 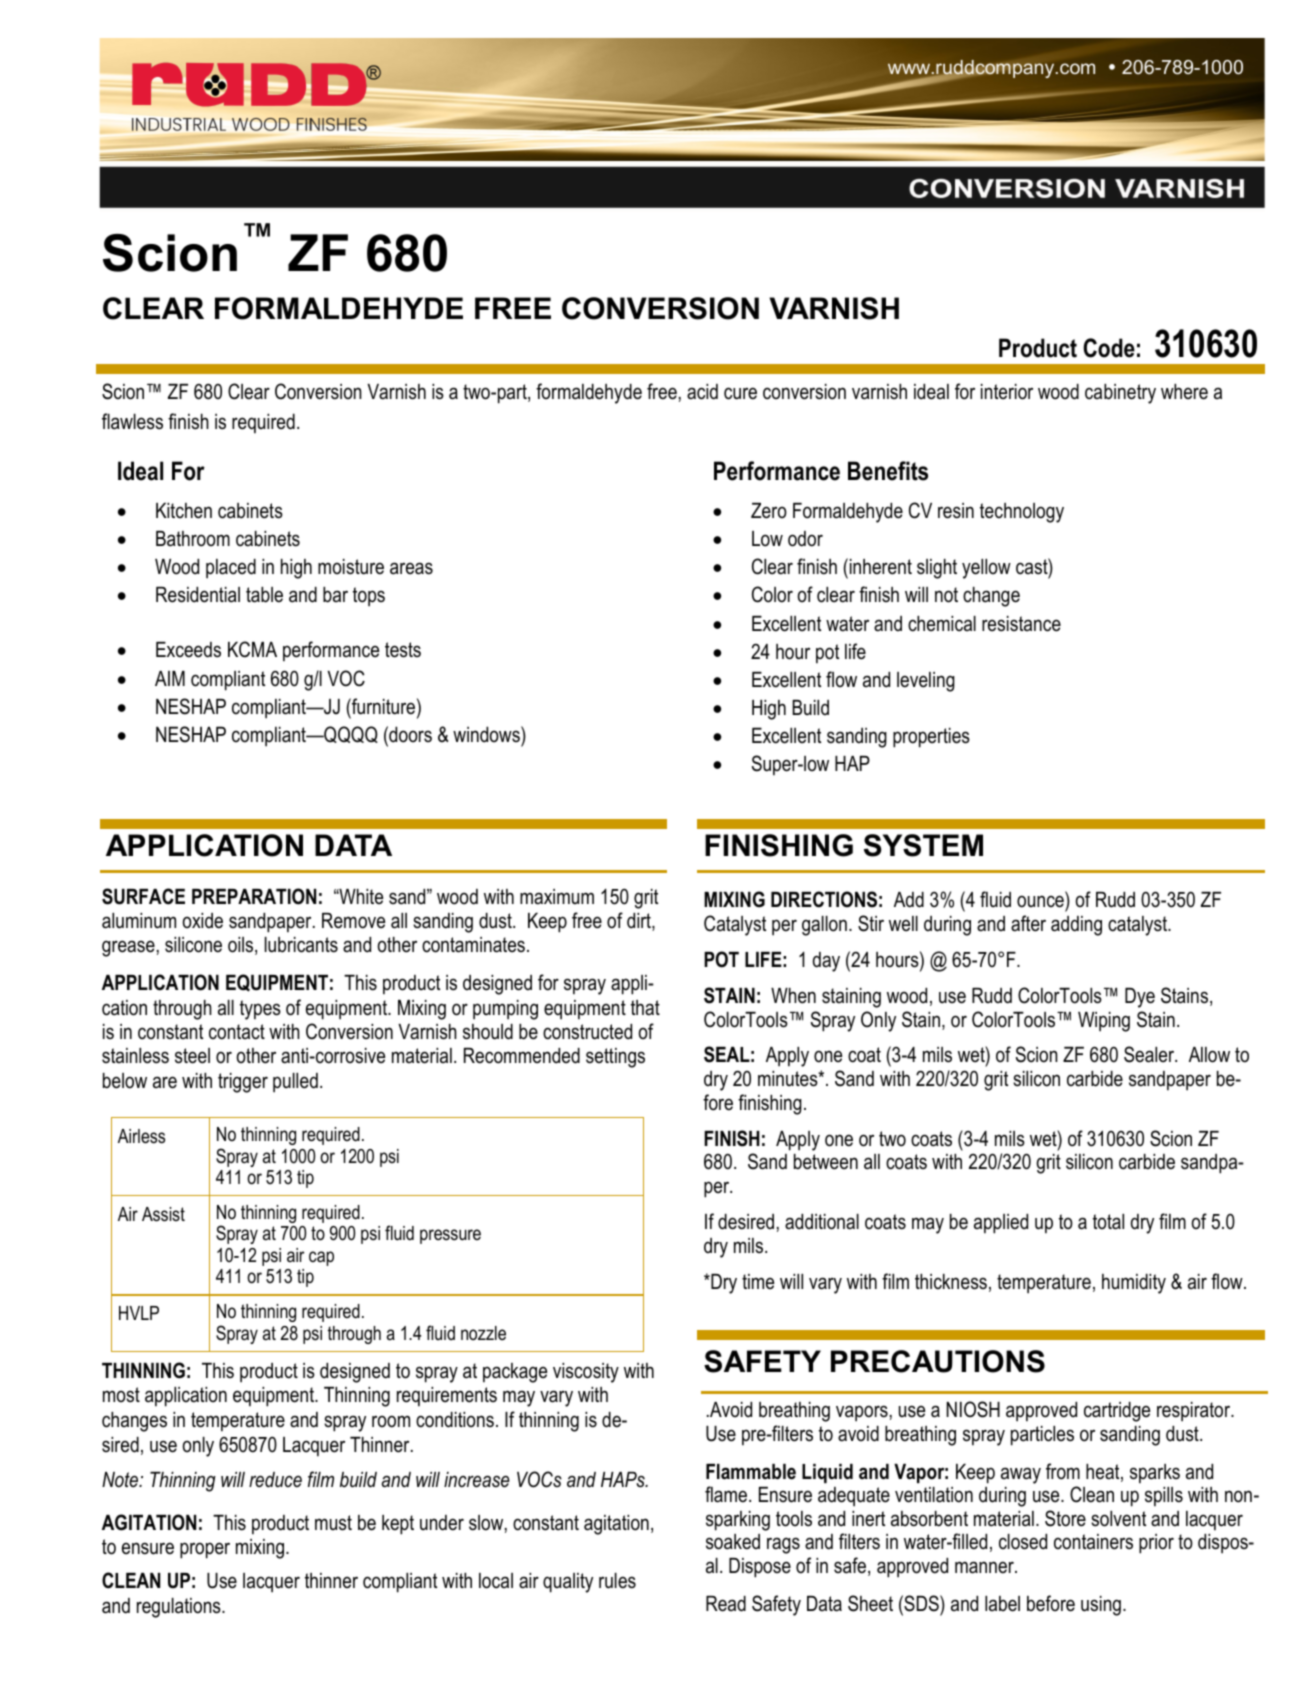 I want to click on acid, so click(x=702, y=392).
